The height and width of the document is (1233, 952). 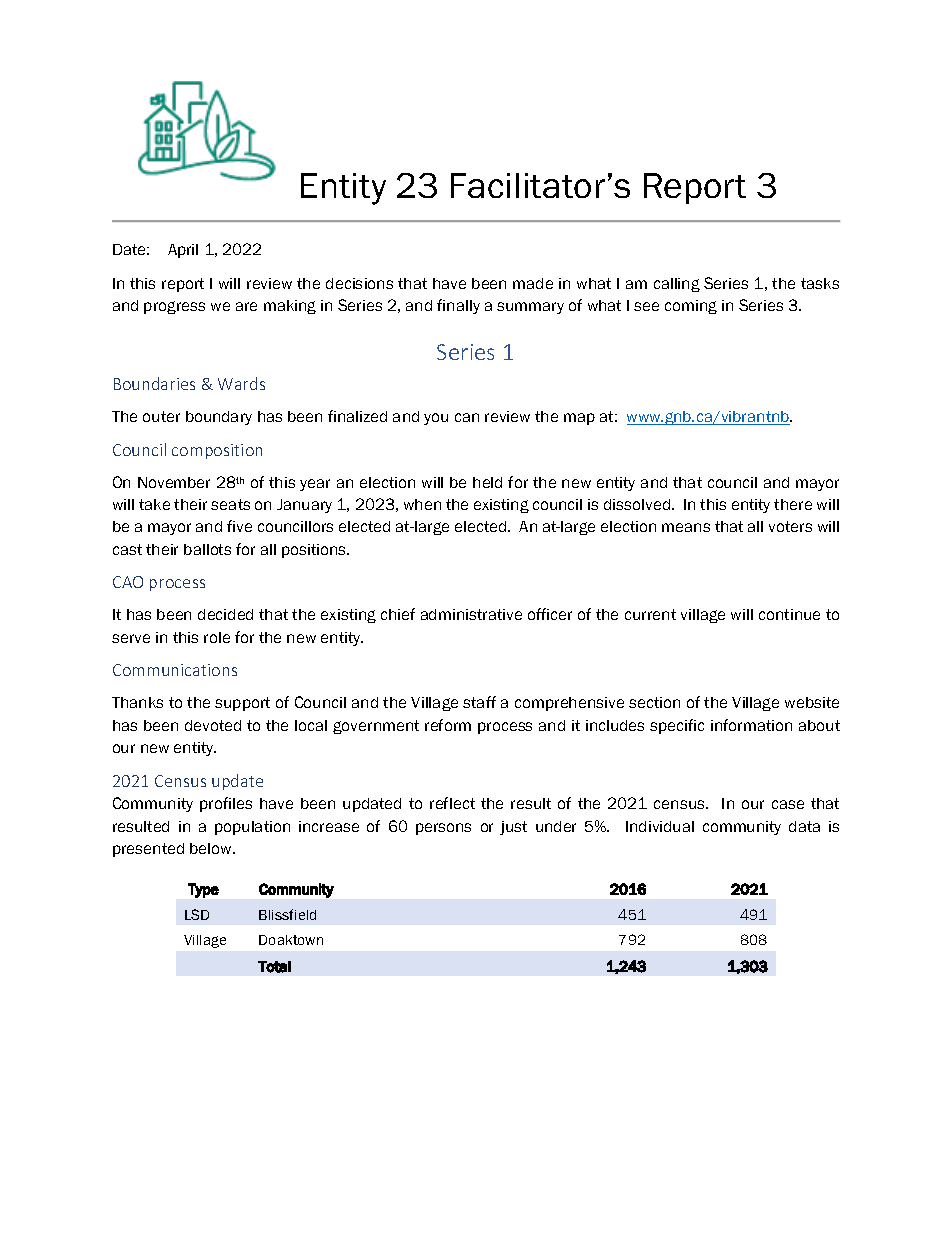 What do you see at coordinates (533, 283) in the document?
I see `made` at bounding box center [533, 283].
